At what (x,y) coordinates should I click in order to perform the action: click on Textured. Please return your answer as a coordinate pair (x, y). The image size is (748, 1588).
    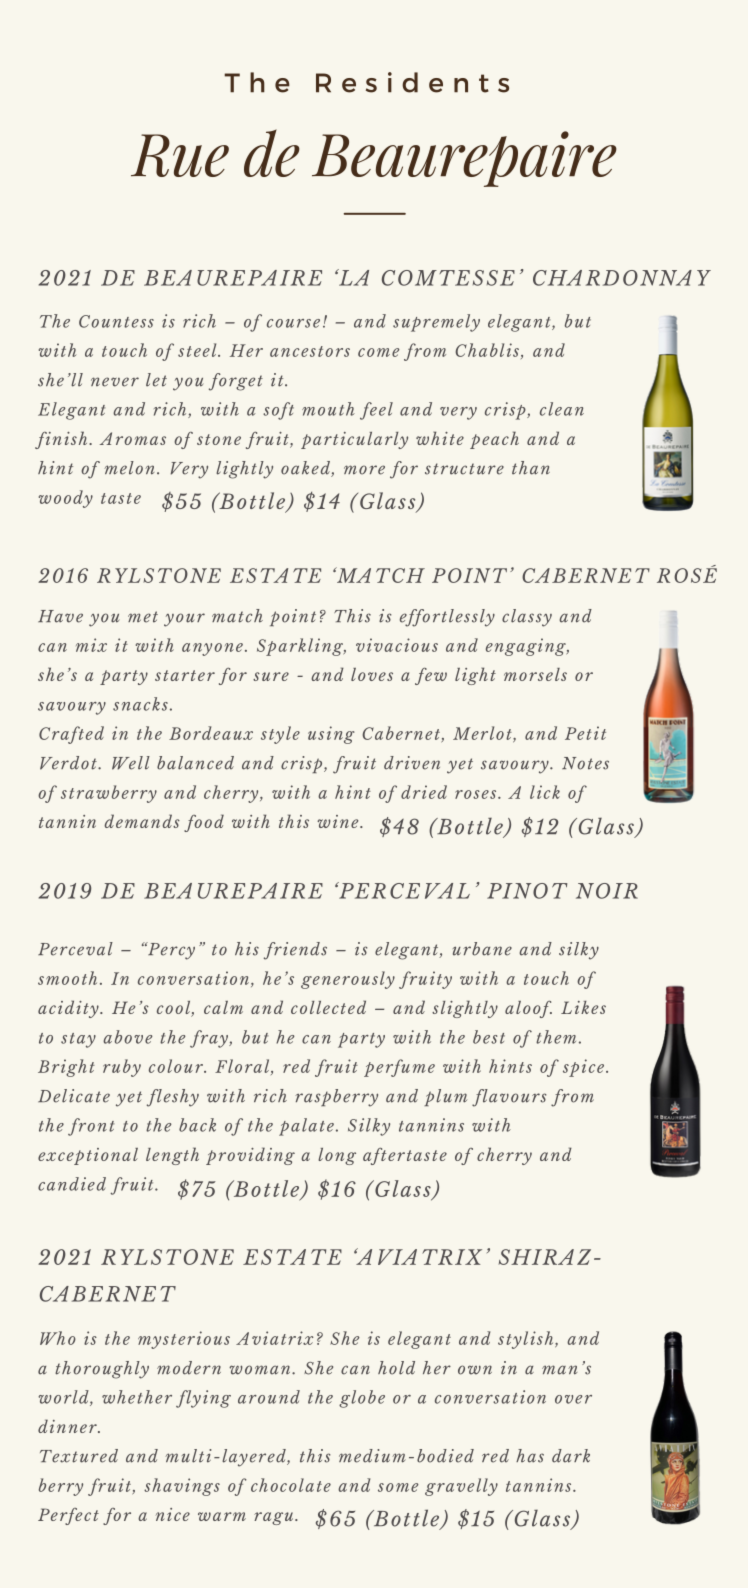
    Looking at the image, I should click on (79, 1456).
